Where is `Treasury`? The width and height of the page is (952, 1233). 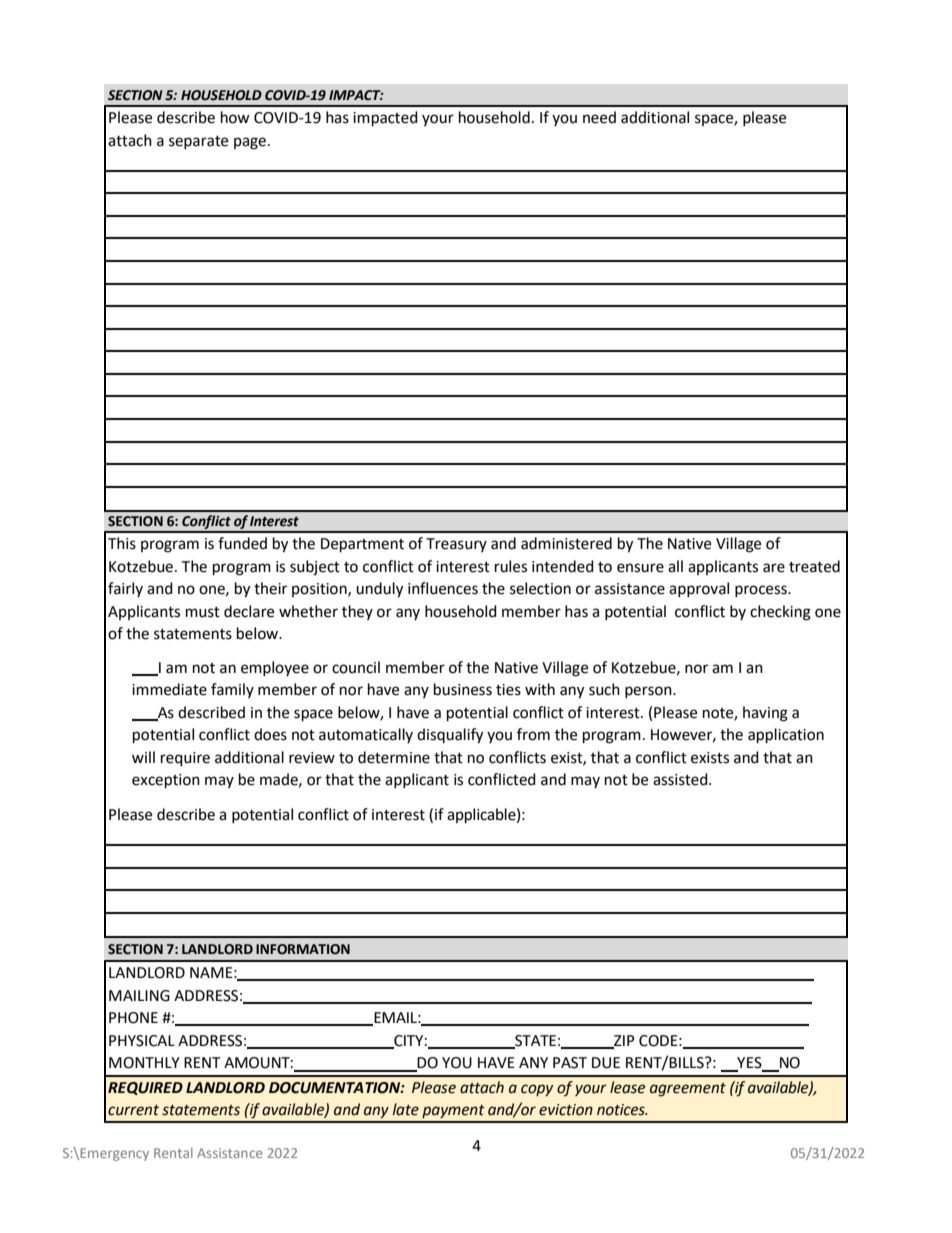 Treasury is located at coordinates (456, 545).
